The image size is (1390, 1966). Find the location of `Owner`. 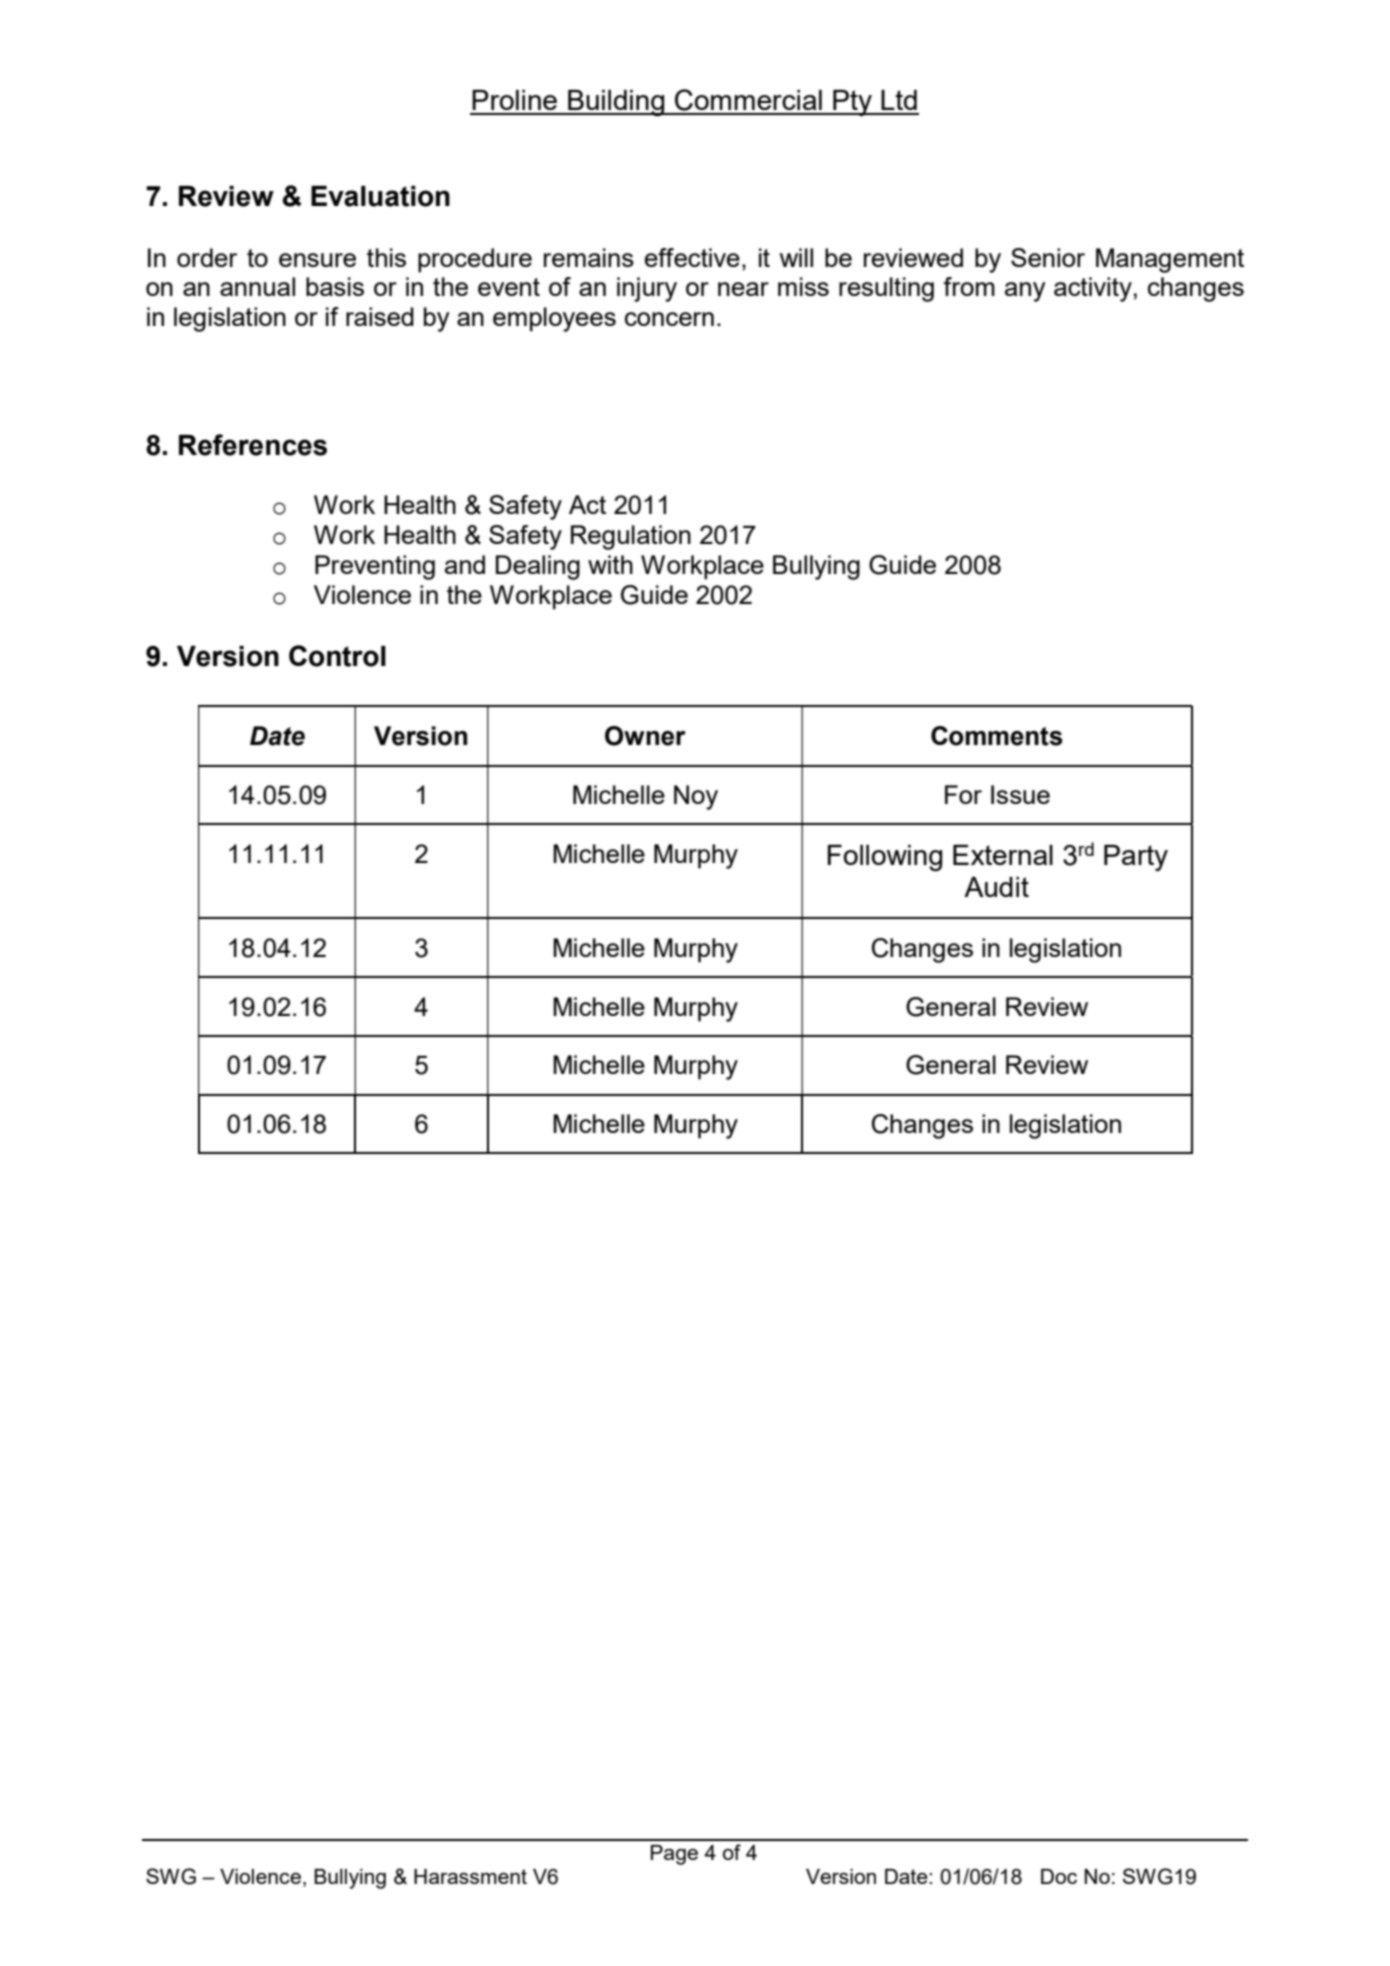

Owner is located at coordinates (645, 736).
